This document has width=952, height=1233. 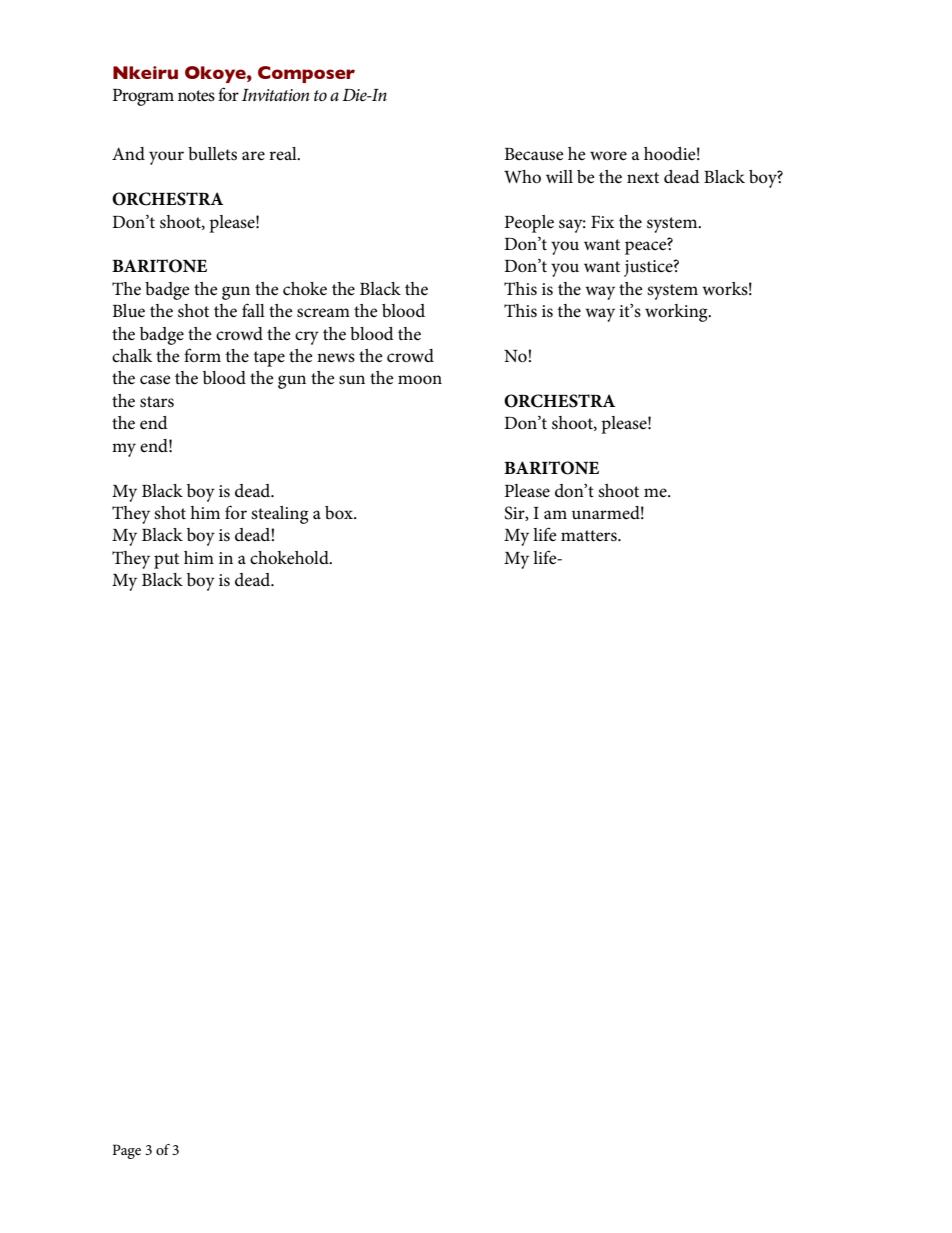 What do you see at coordinates (590, 536) in the document?
I see `matters` at bounding box center [590, 536].
